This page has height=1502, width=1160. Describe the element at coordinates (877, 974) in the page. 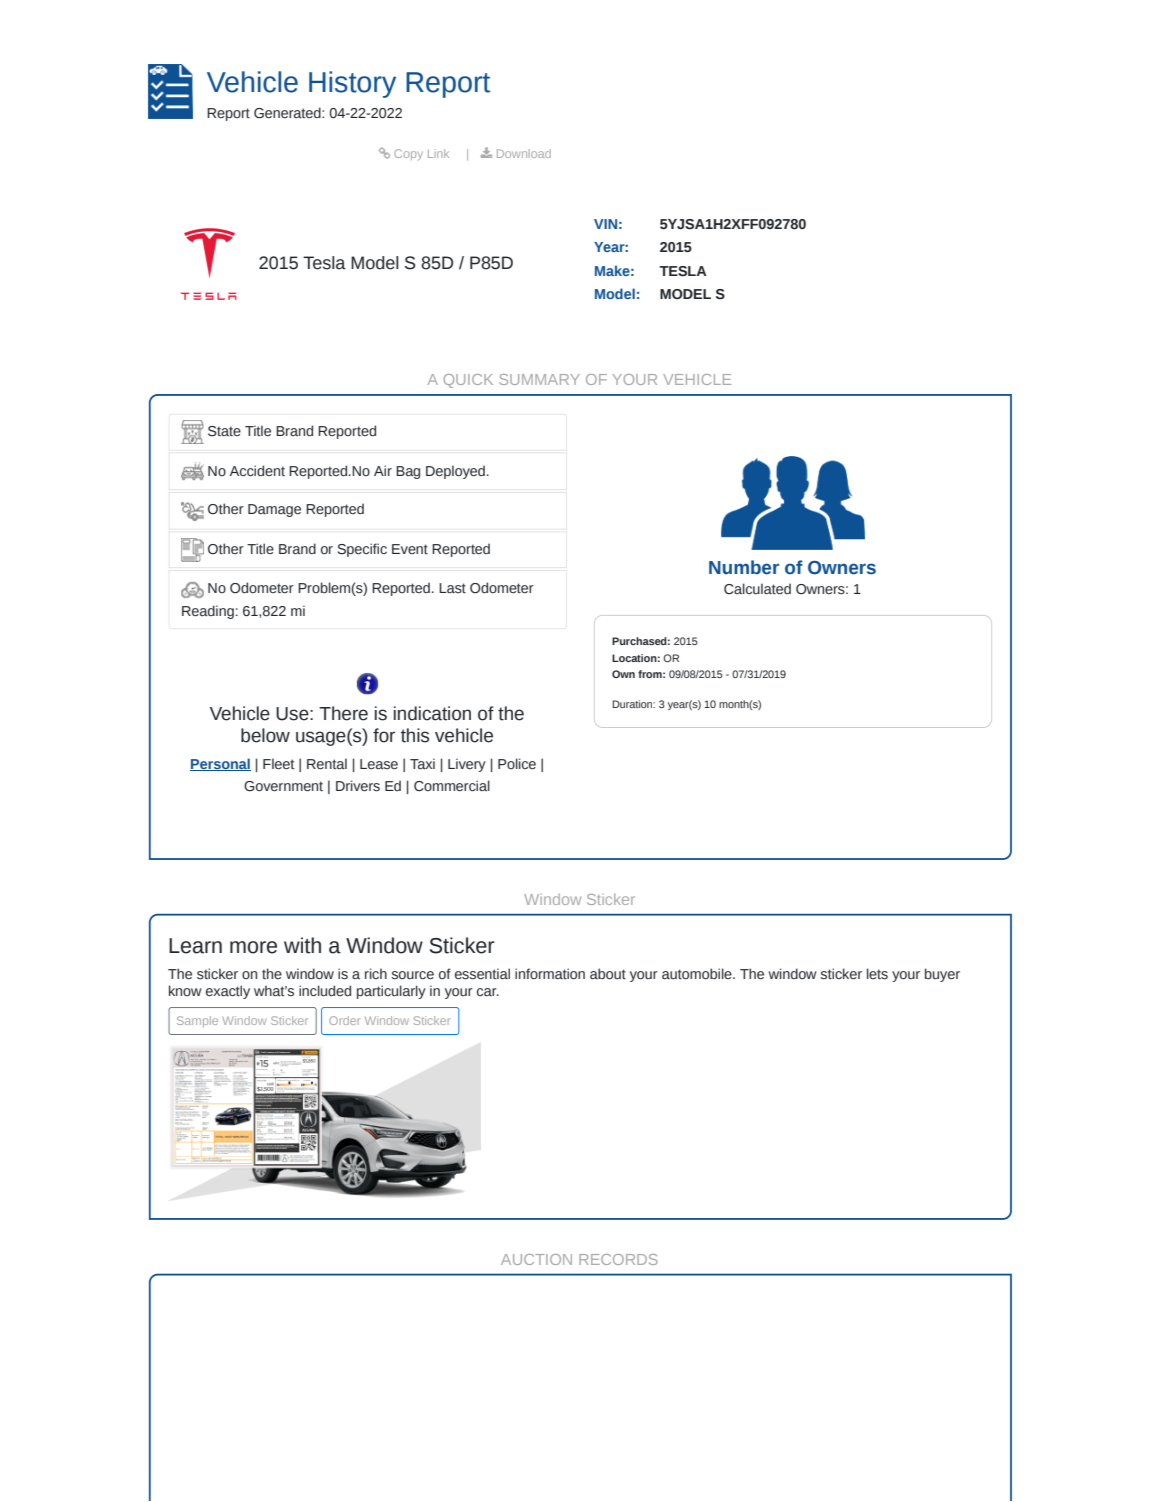

I see `lets` at that location.
